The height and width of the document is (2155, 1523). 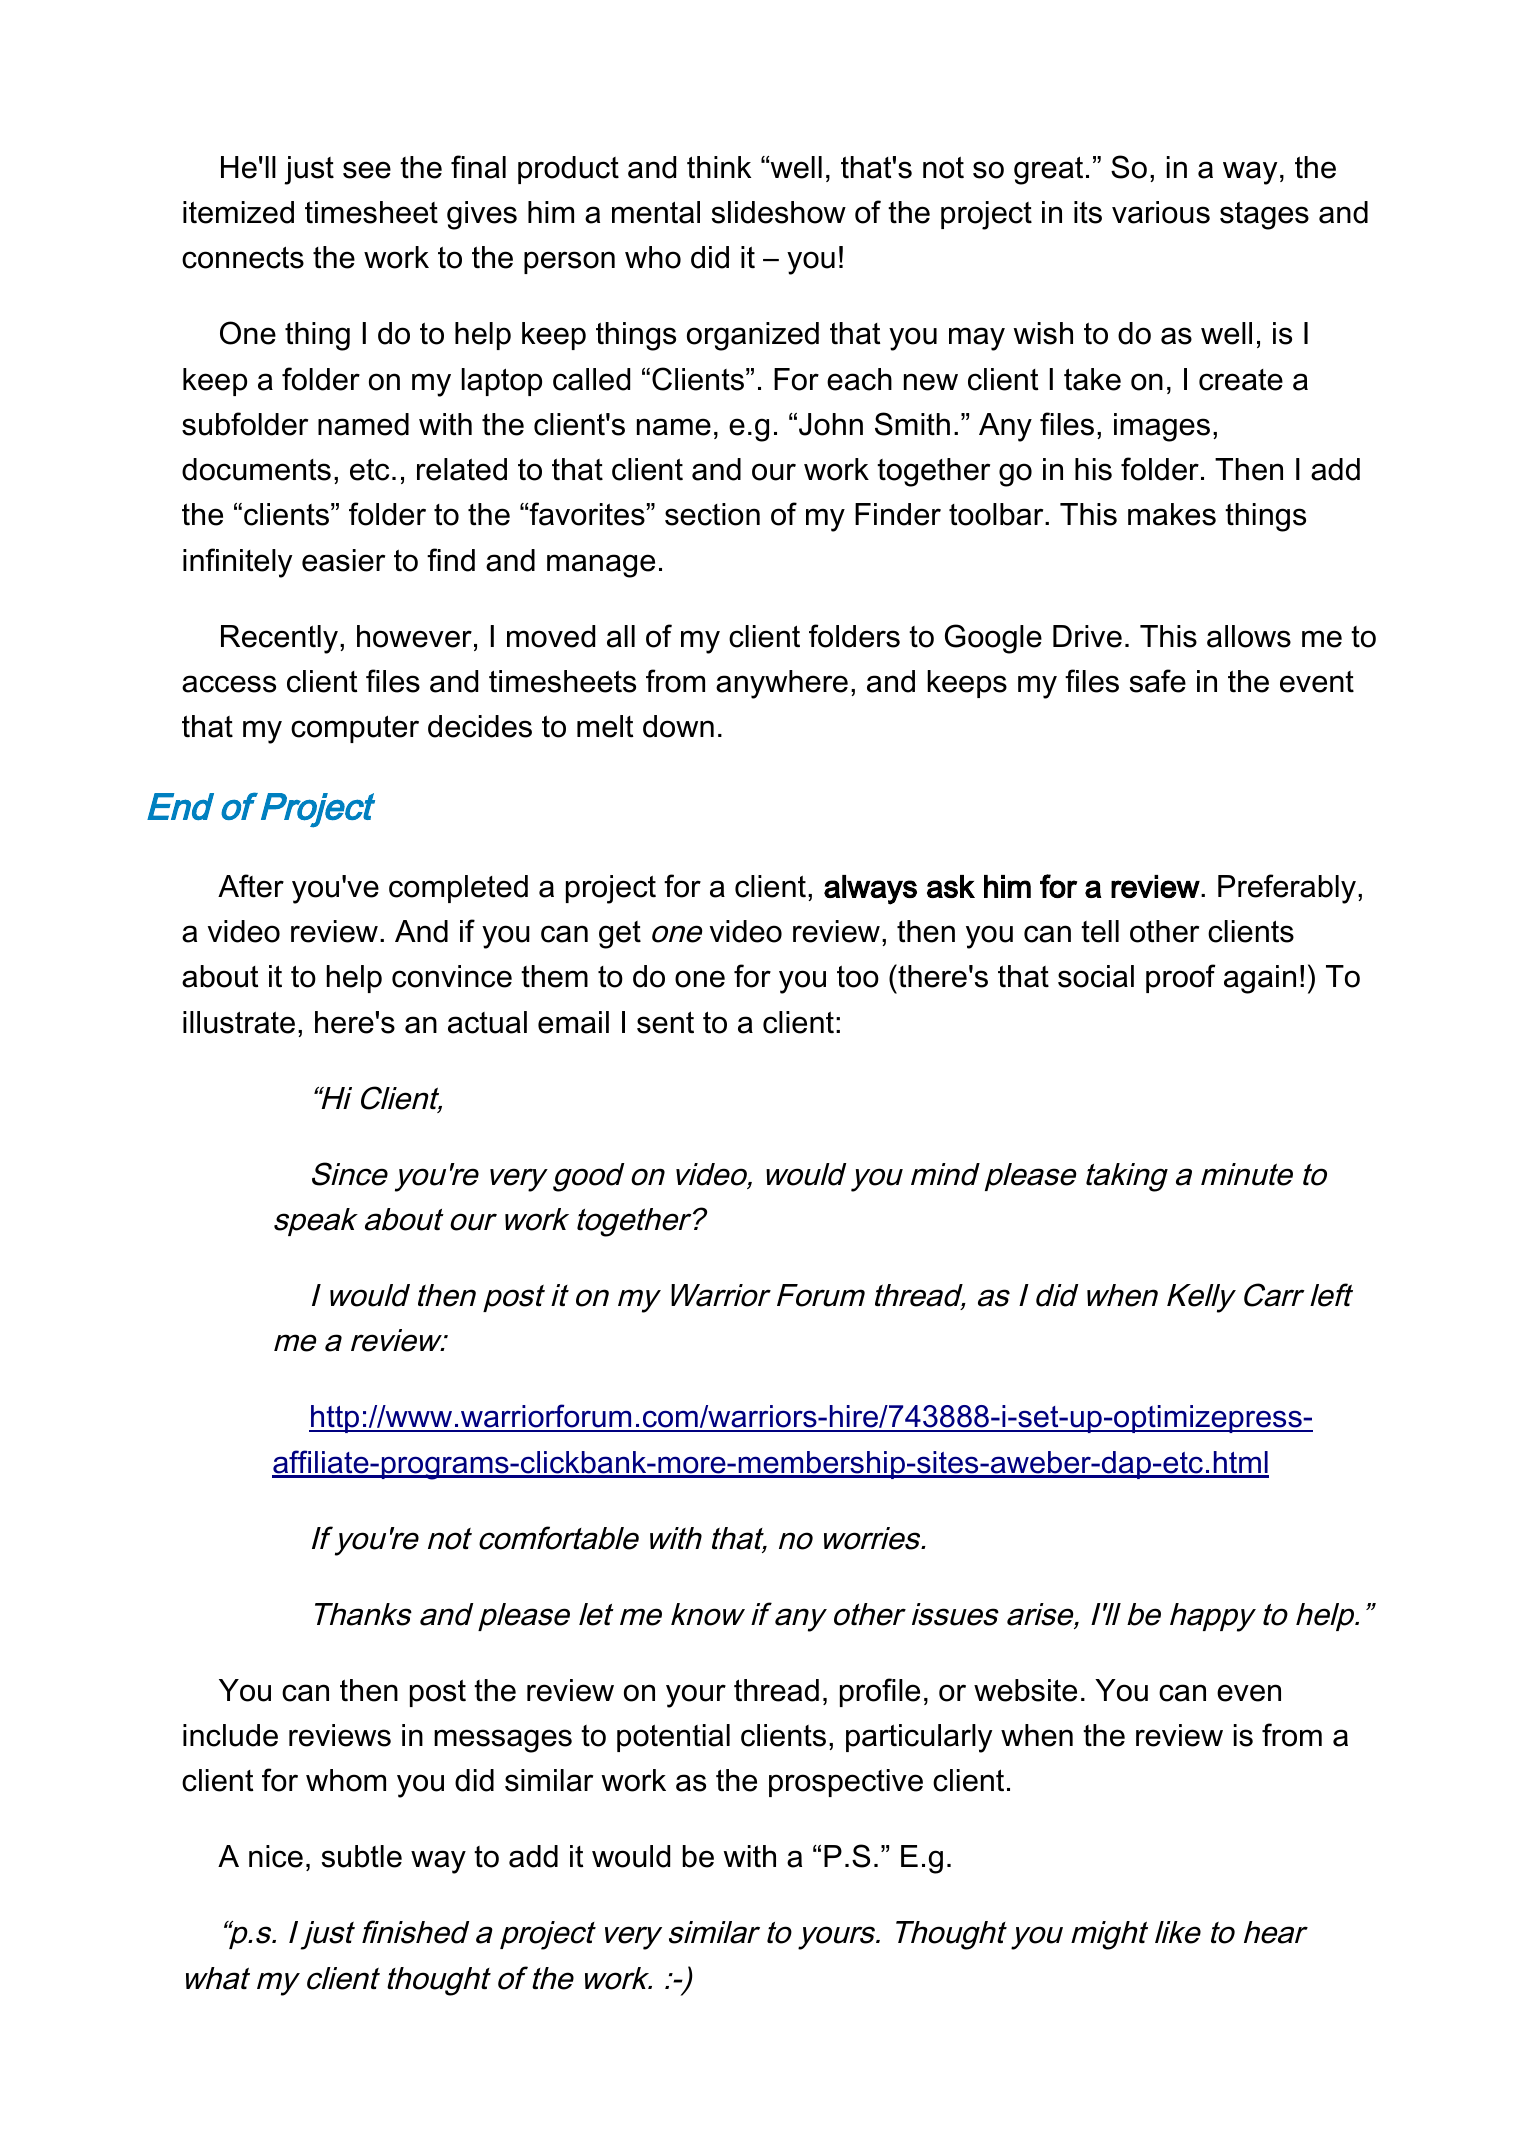 I want to click on website, so click(x=1025, y=1690).
